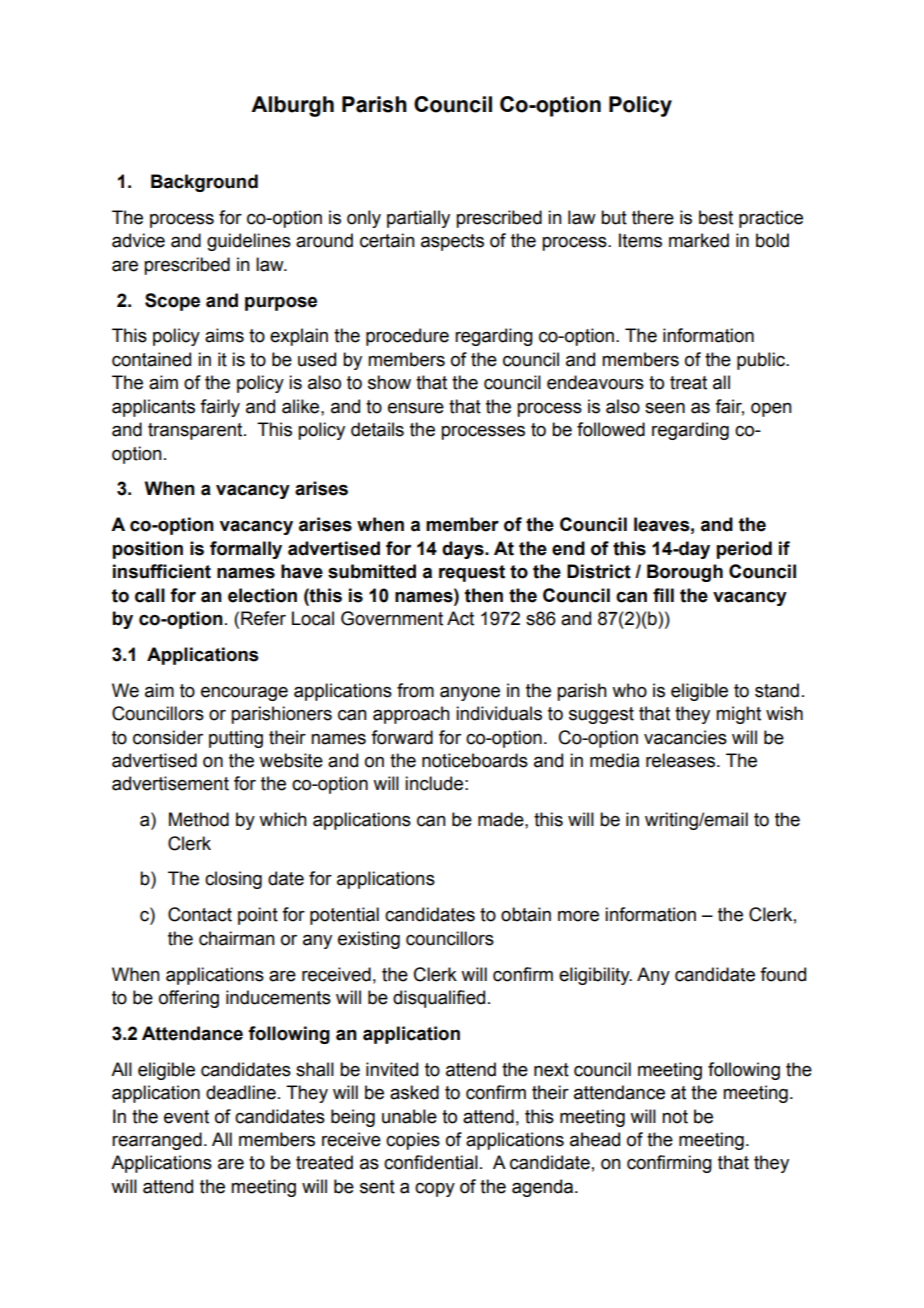  Describe the element at coordinates (526, 914) in the screenshot. I see `obtain` at that location.
